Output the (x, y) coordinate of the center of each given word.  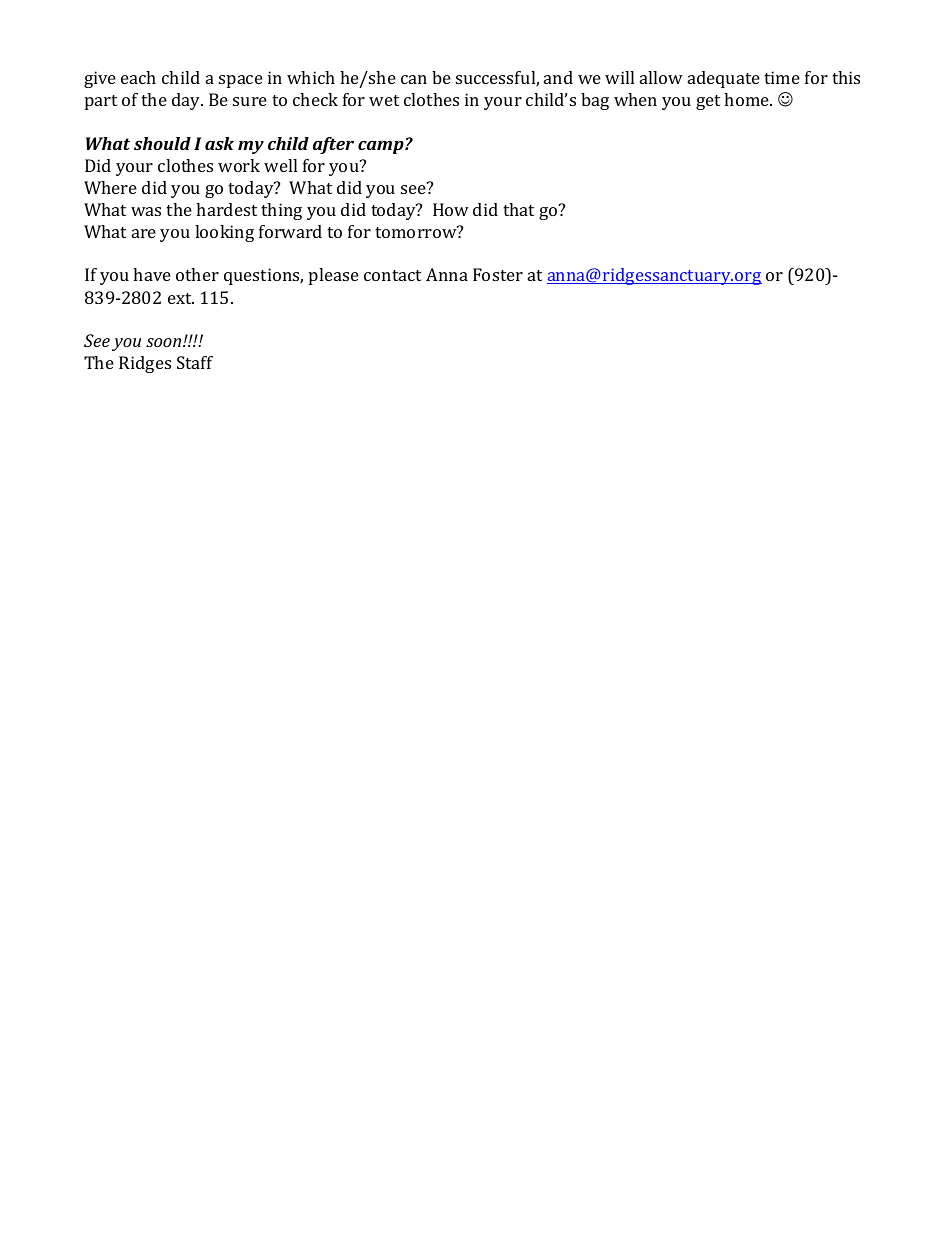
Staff (195, 362)
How (451, 209)
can (414, 79)
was (146, 211)
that (518, 209)
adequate (724, 79)
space (241, 81)
